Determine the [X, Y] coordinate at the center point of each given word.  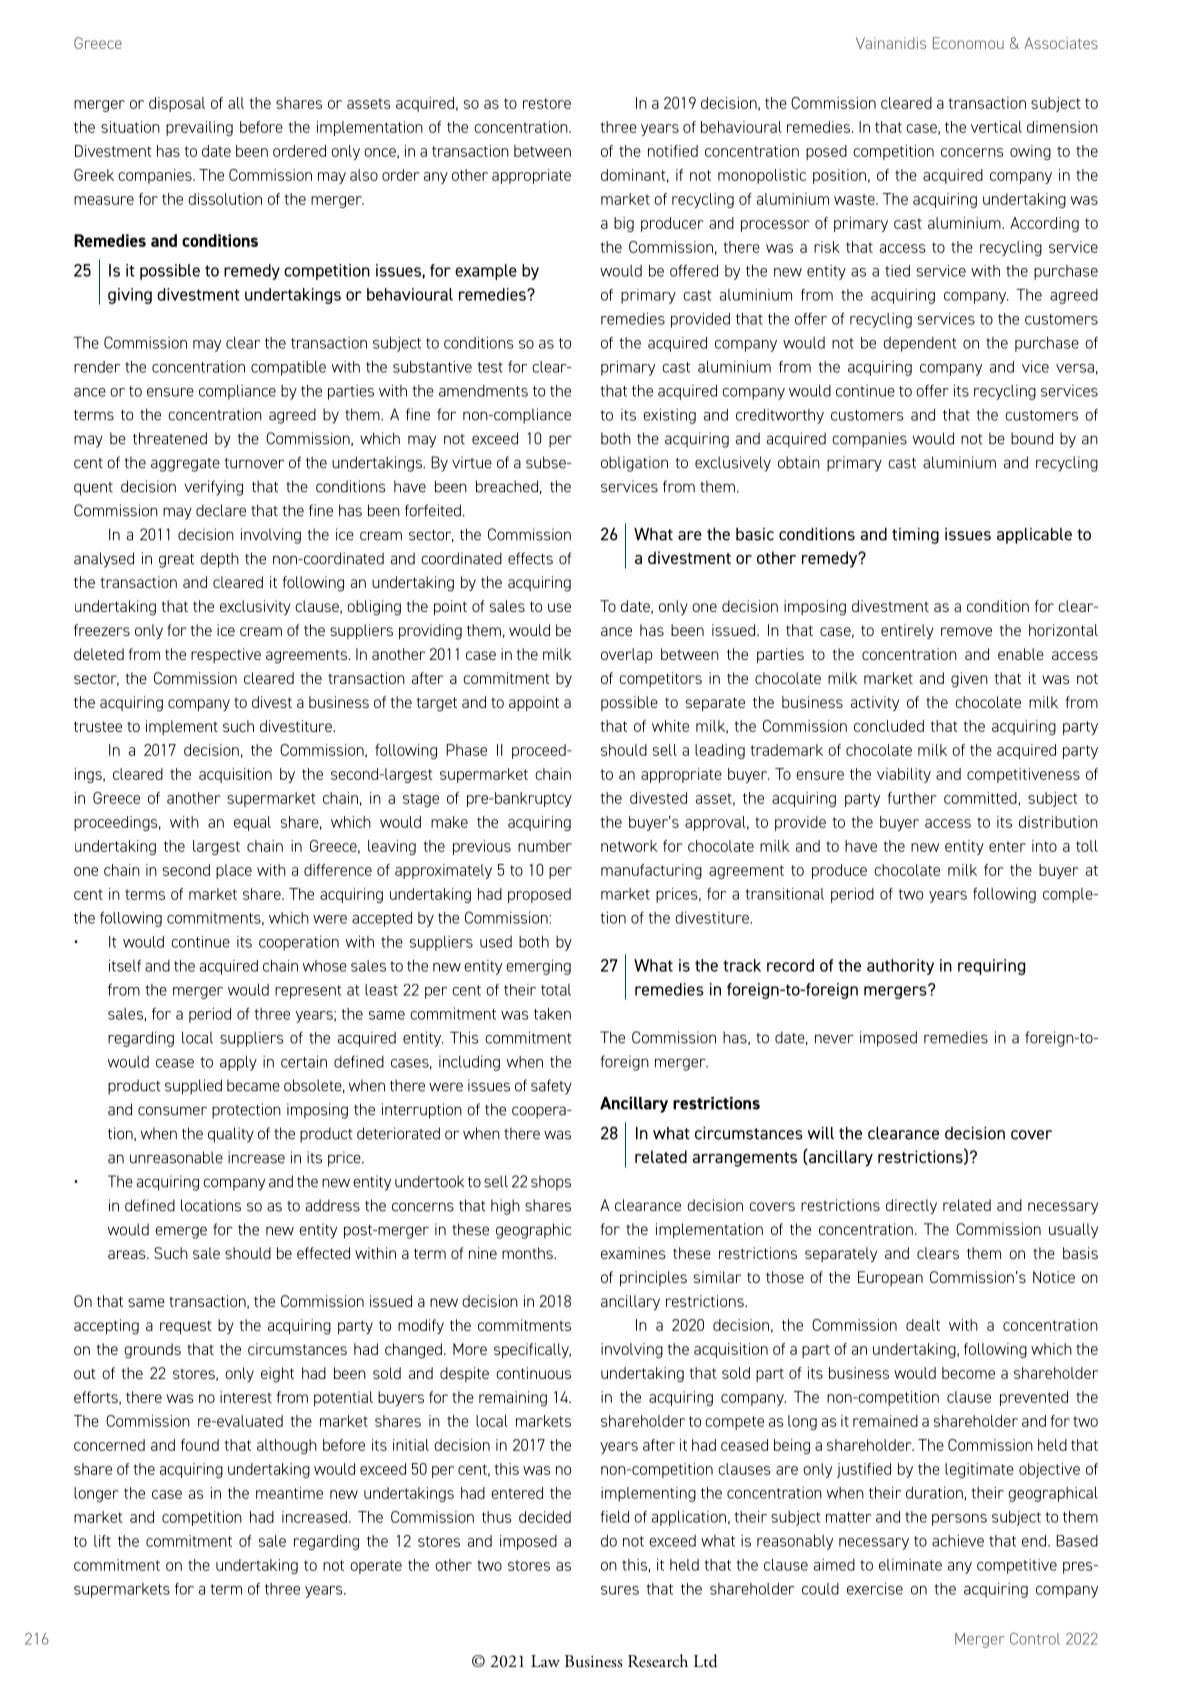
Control [1035, 1639]
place [234, 871]
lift [102, 1541]
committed [980, 798]
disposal [177, 104]
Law [545, 1661]
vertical [996, 127]
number [545, 846]
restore [547, 103]
